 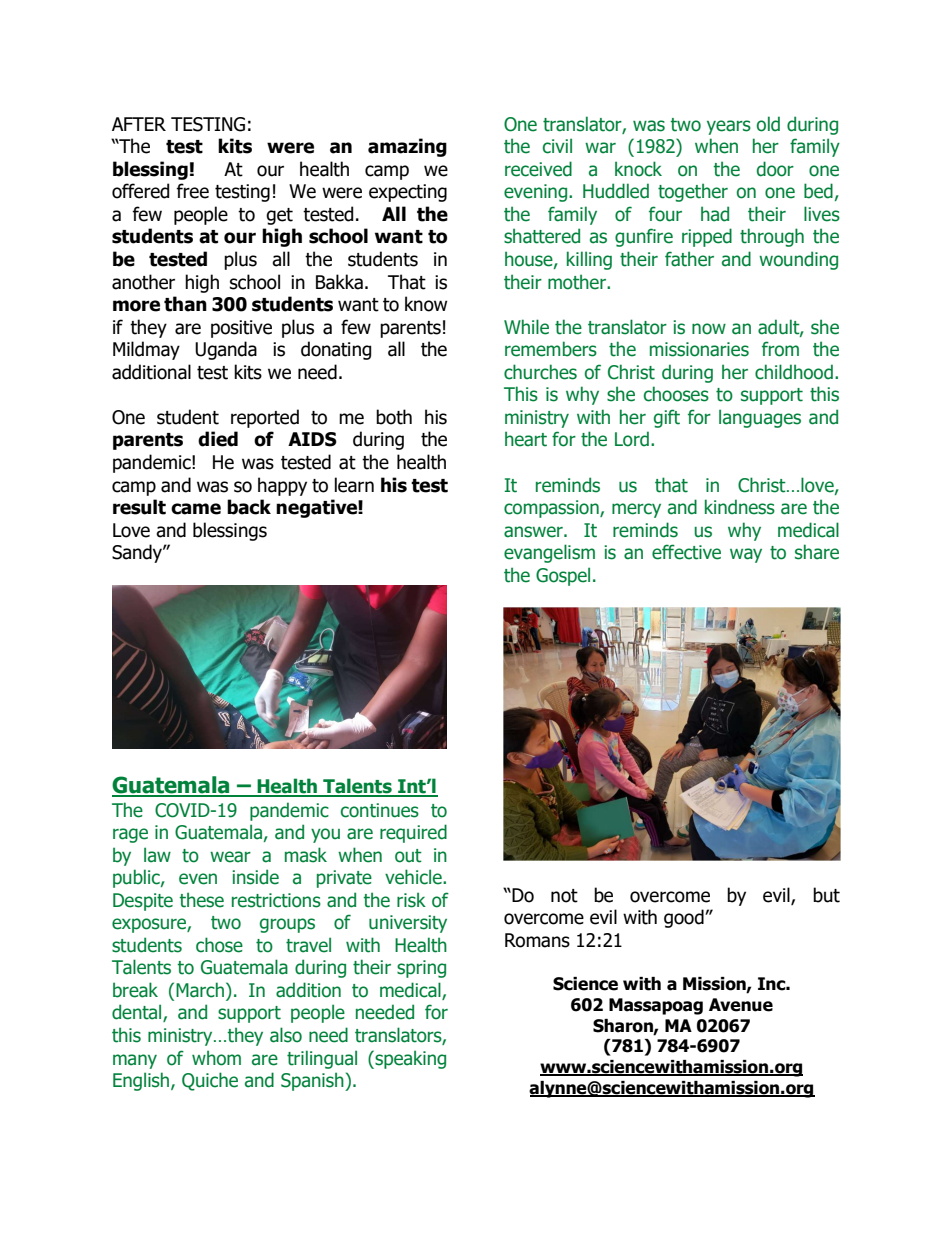 I want to click on free, so click(x=192, y=191).
